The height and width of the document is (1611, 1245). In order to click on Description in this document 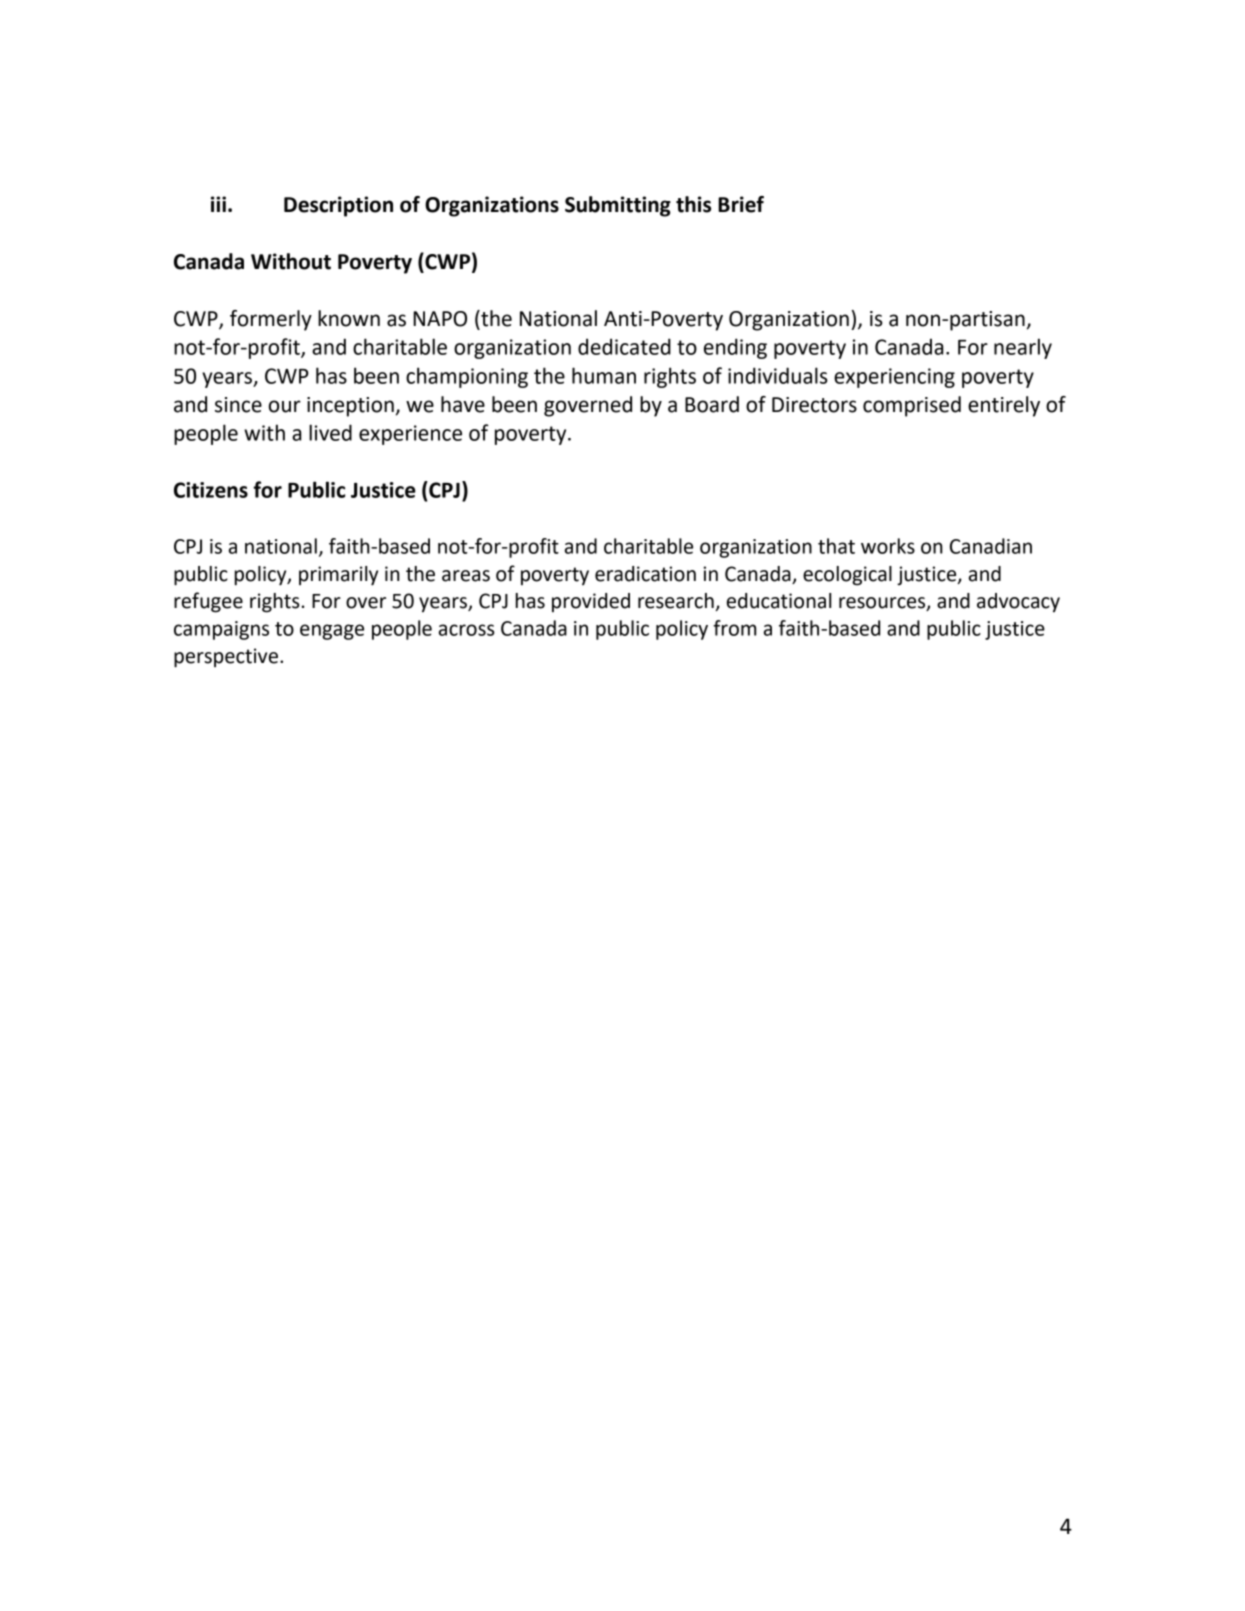, I will do `click(338, 206)`.
